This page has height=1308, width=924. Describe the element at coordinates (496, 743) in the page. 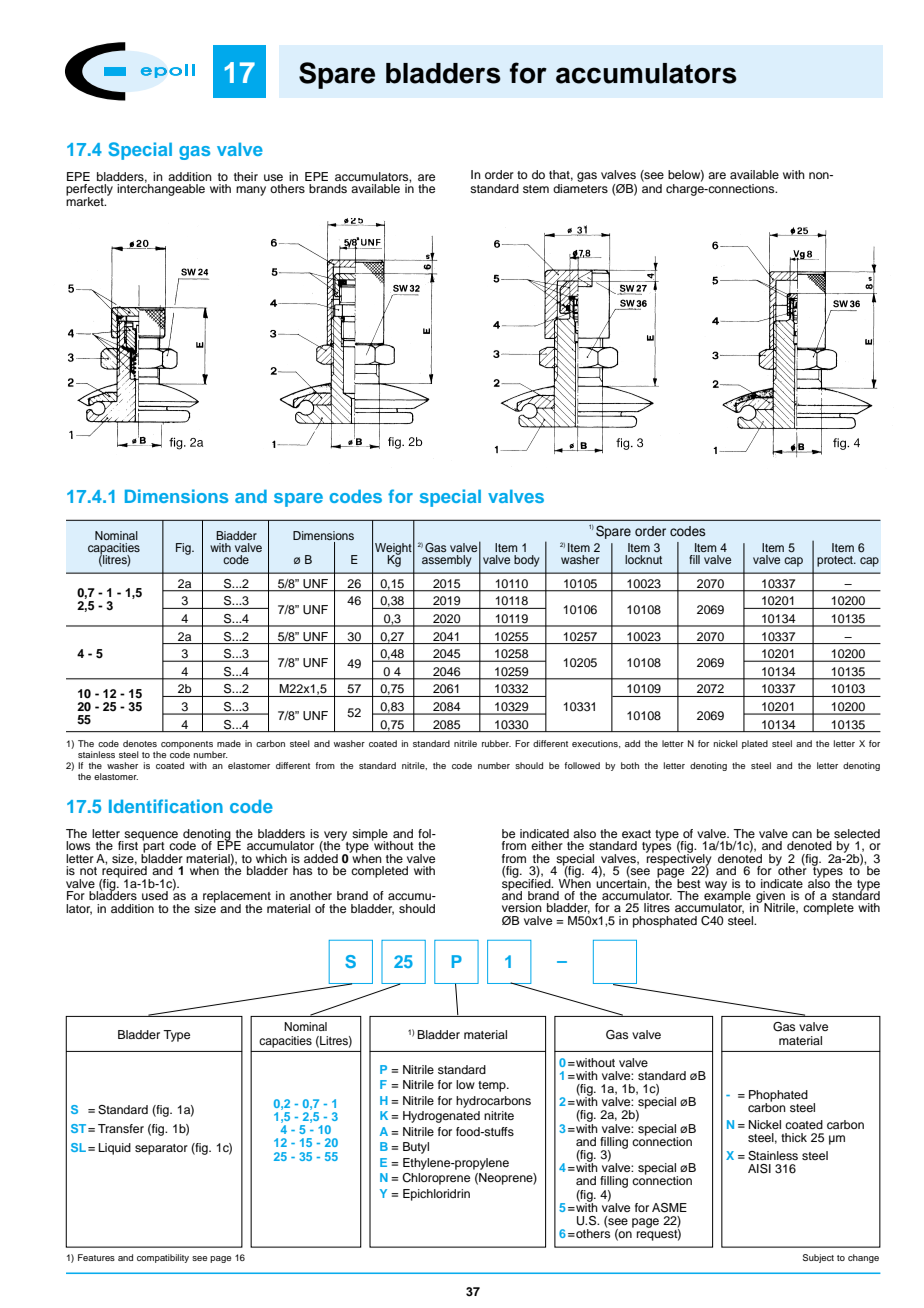

I see `rubber` at that location.
